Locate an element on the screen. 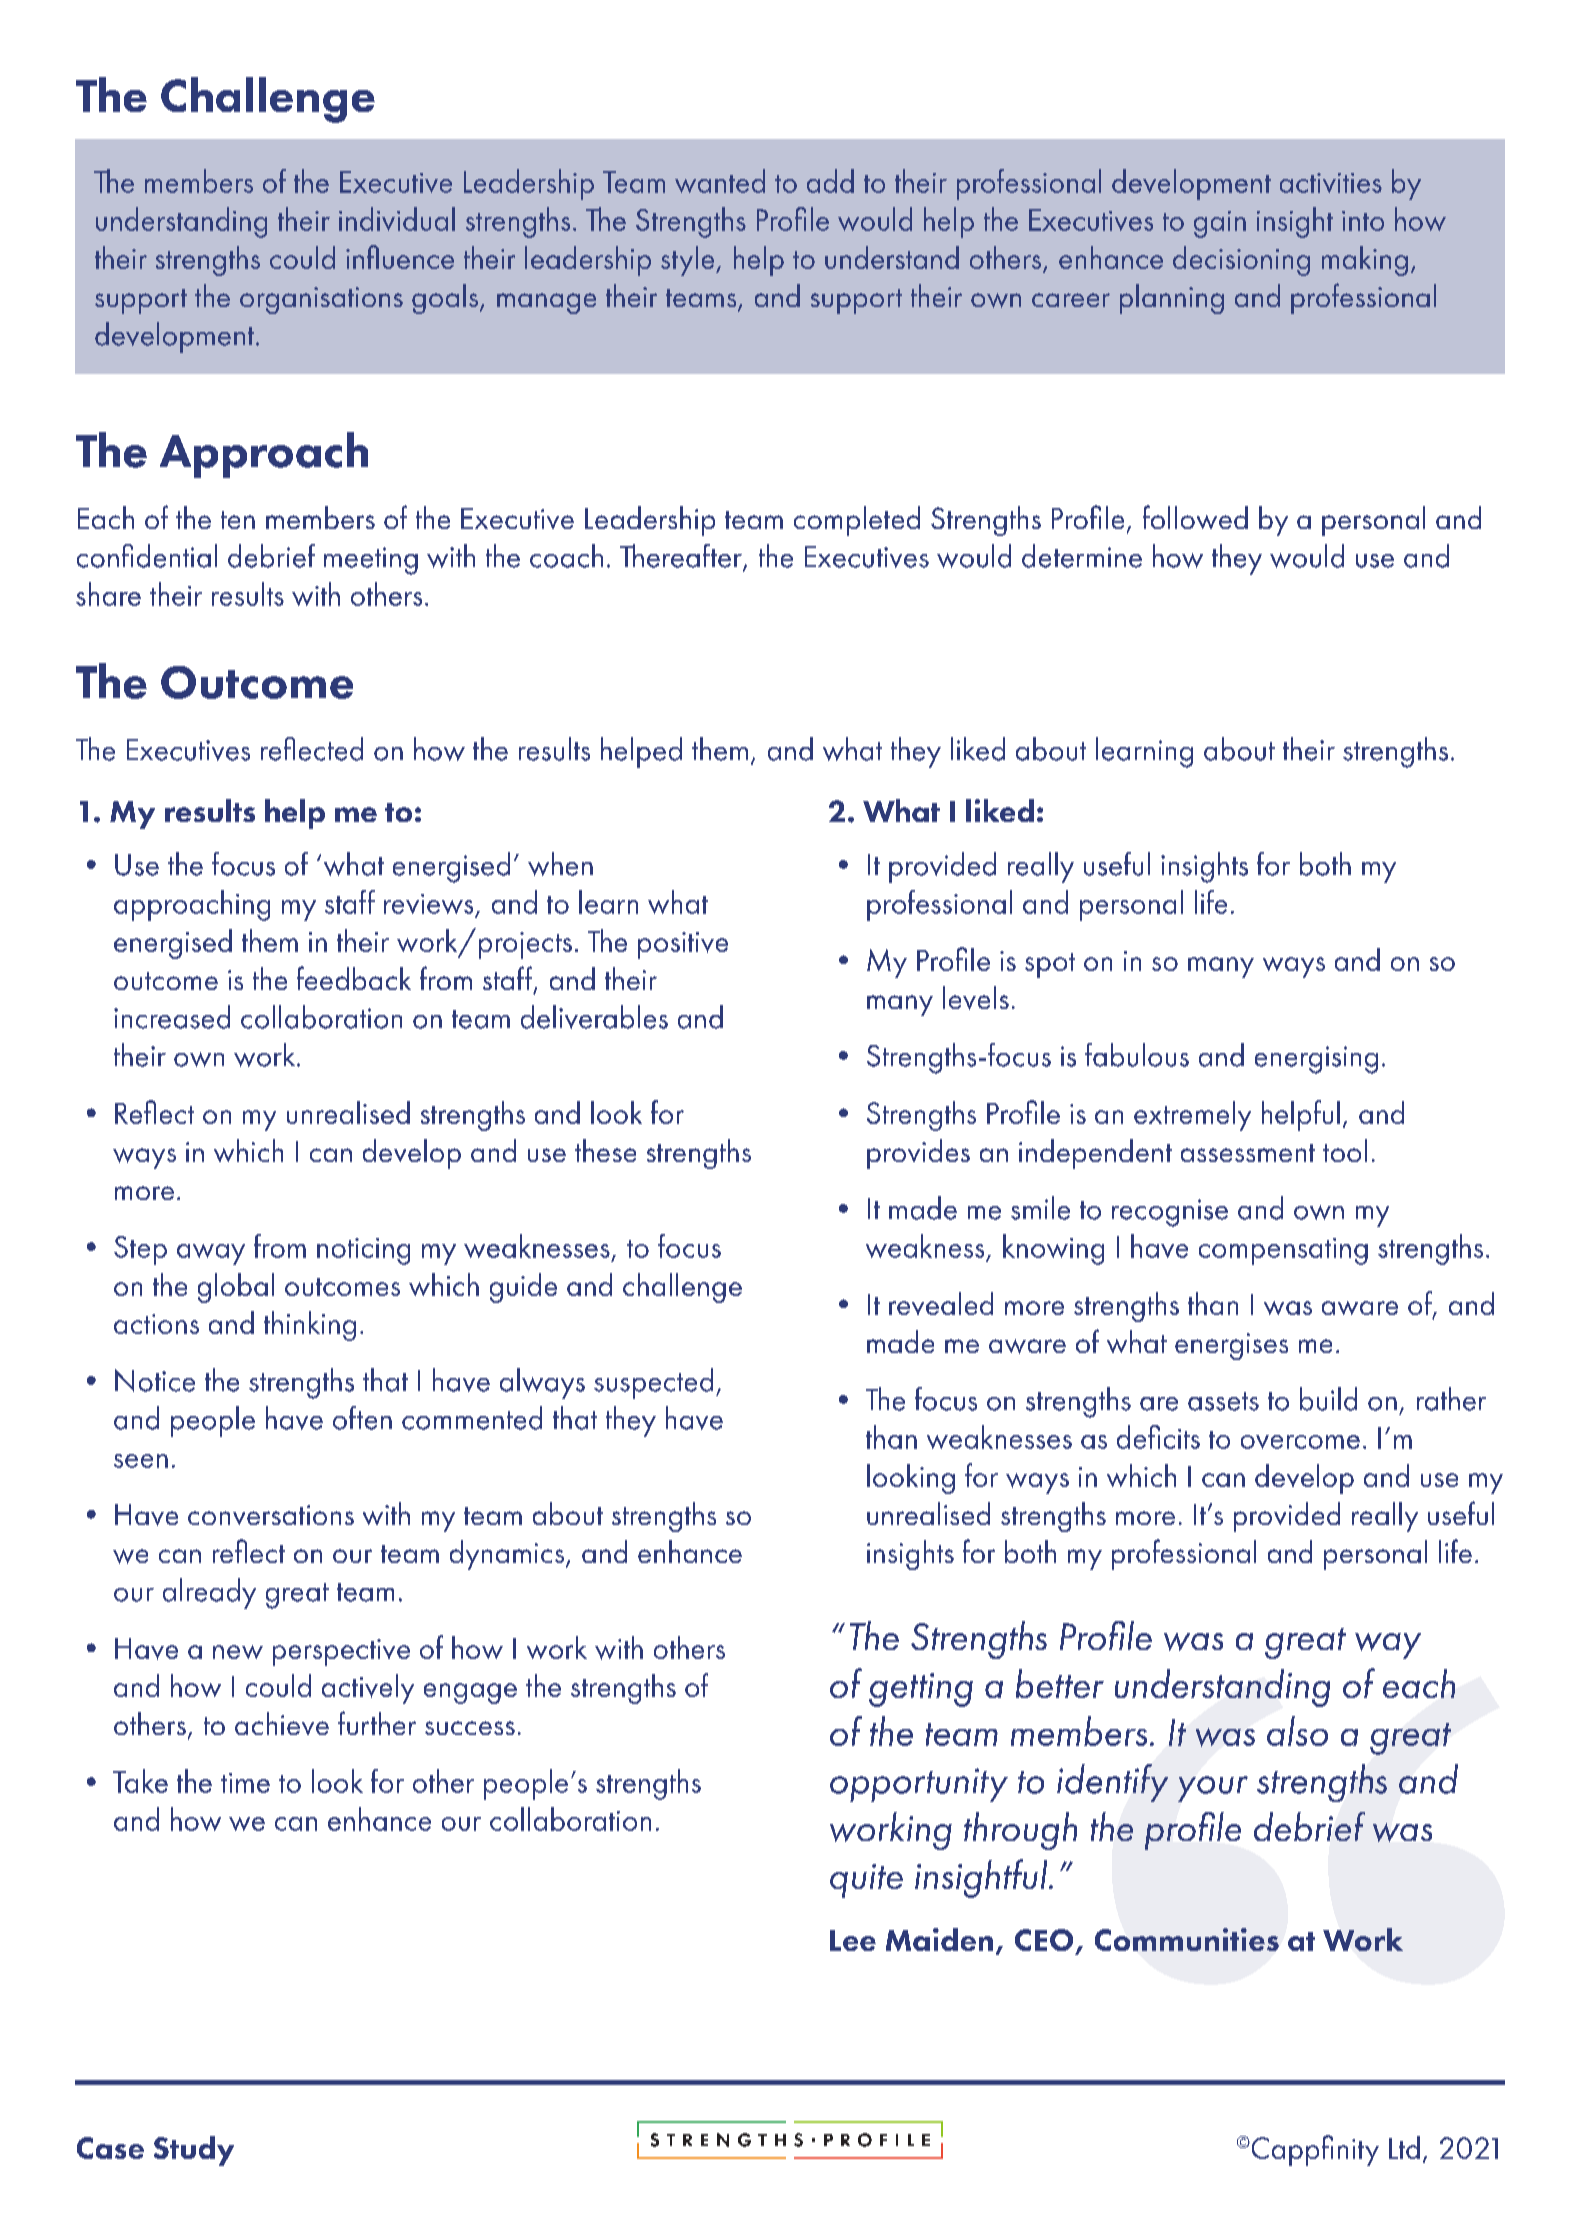 The image size is (1580, 2234). thinking is located at coordinates (310, 1326).
